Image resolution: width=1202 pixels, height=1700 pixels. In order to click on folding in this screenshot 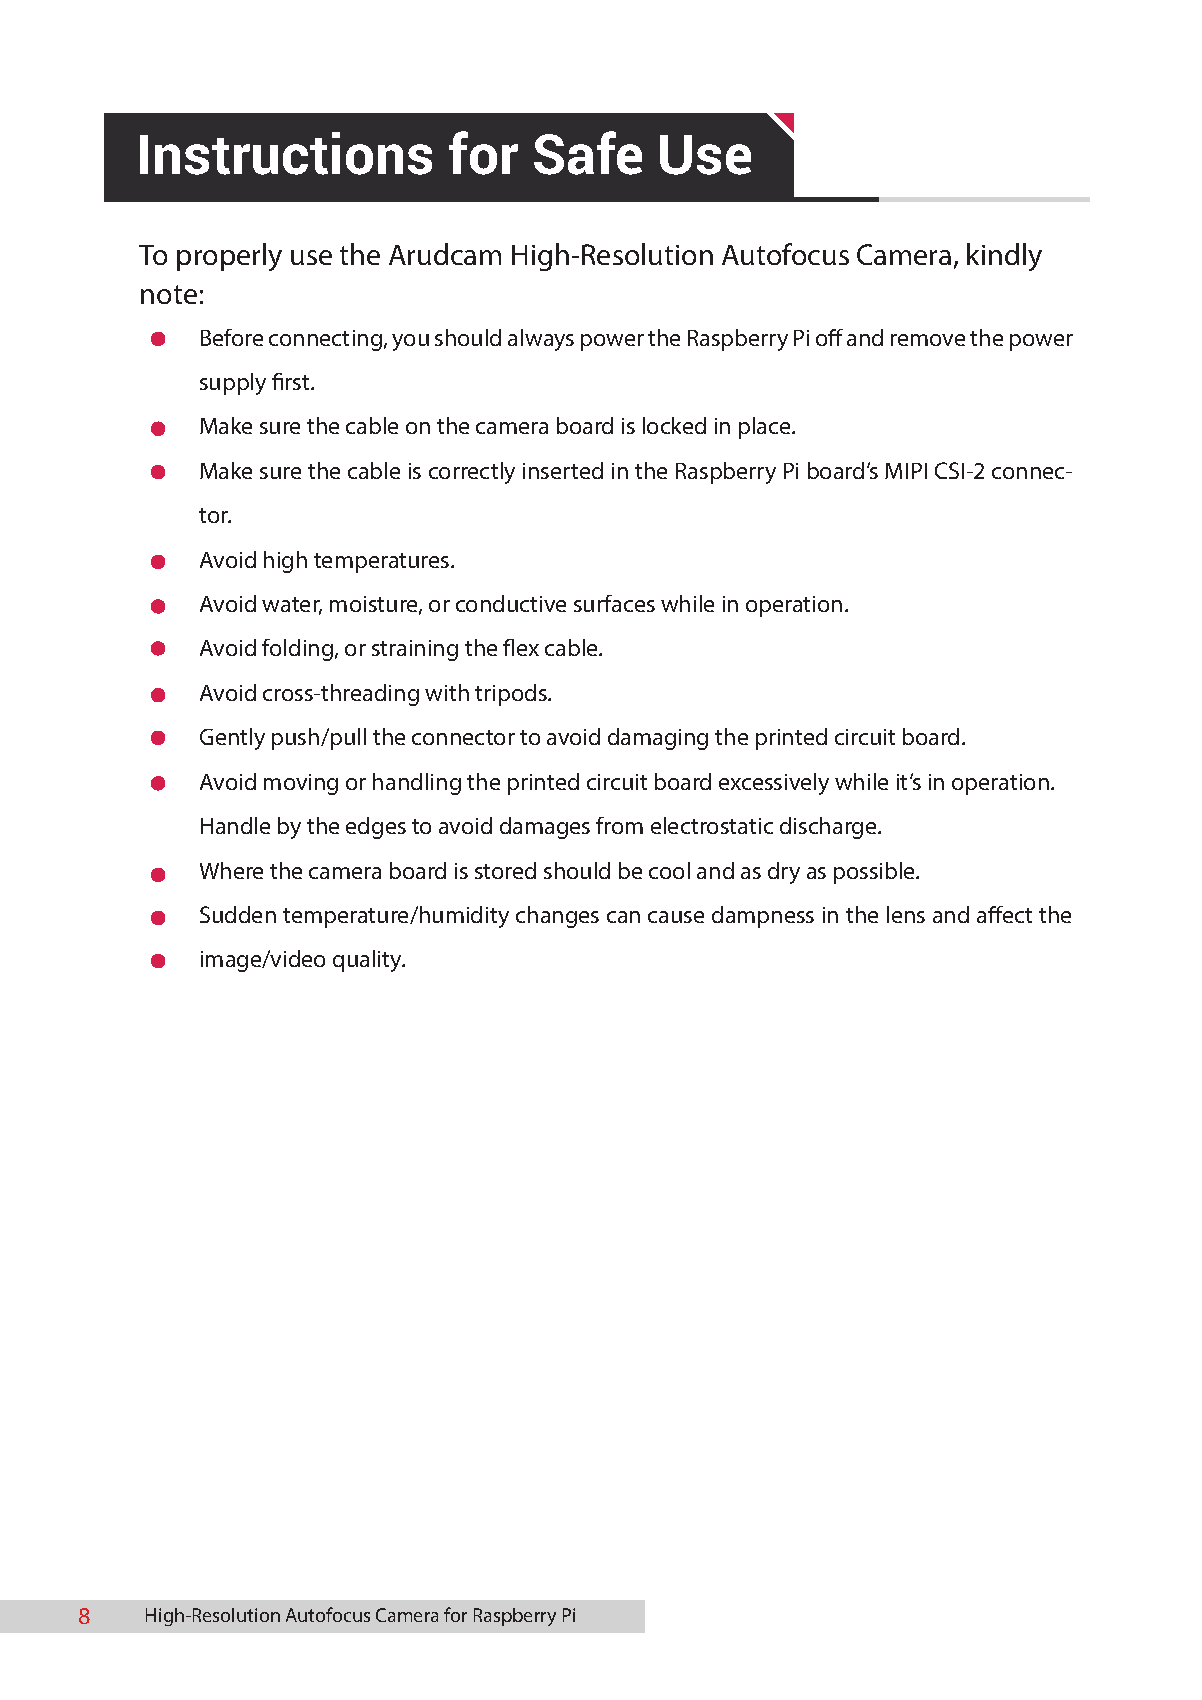, I will do `click(299, 650)`.
